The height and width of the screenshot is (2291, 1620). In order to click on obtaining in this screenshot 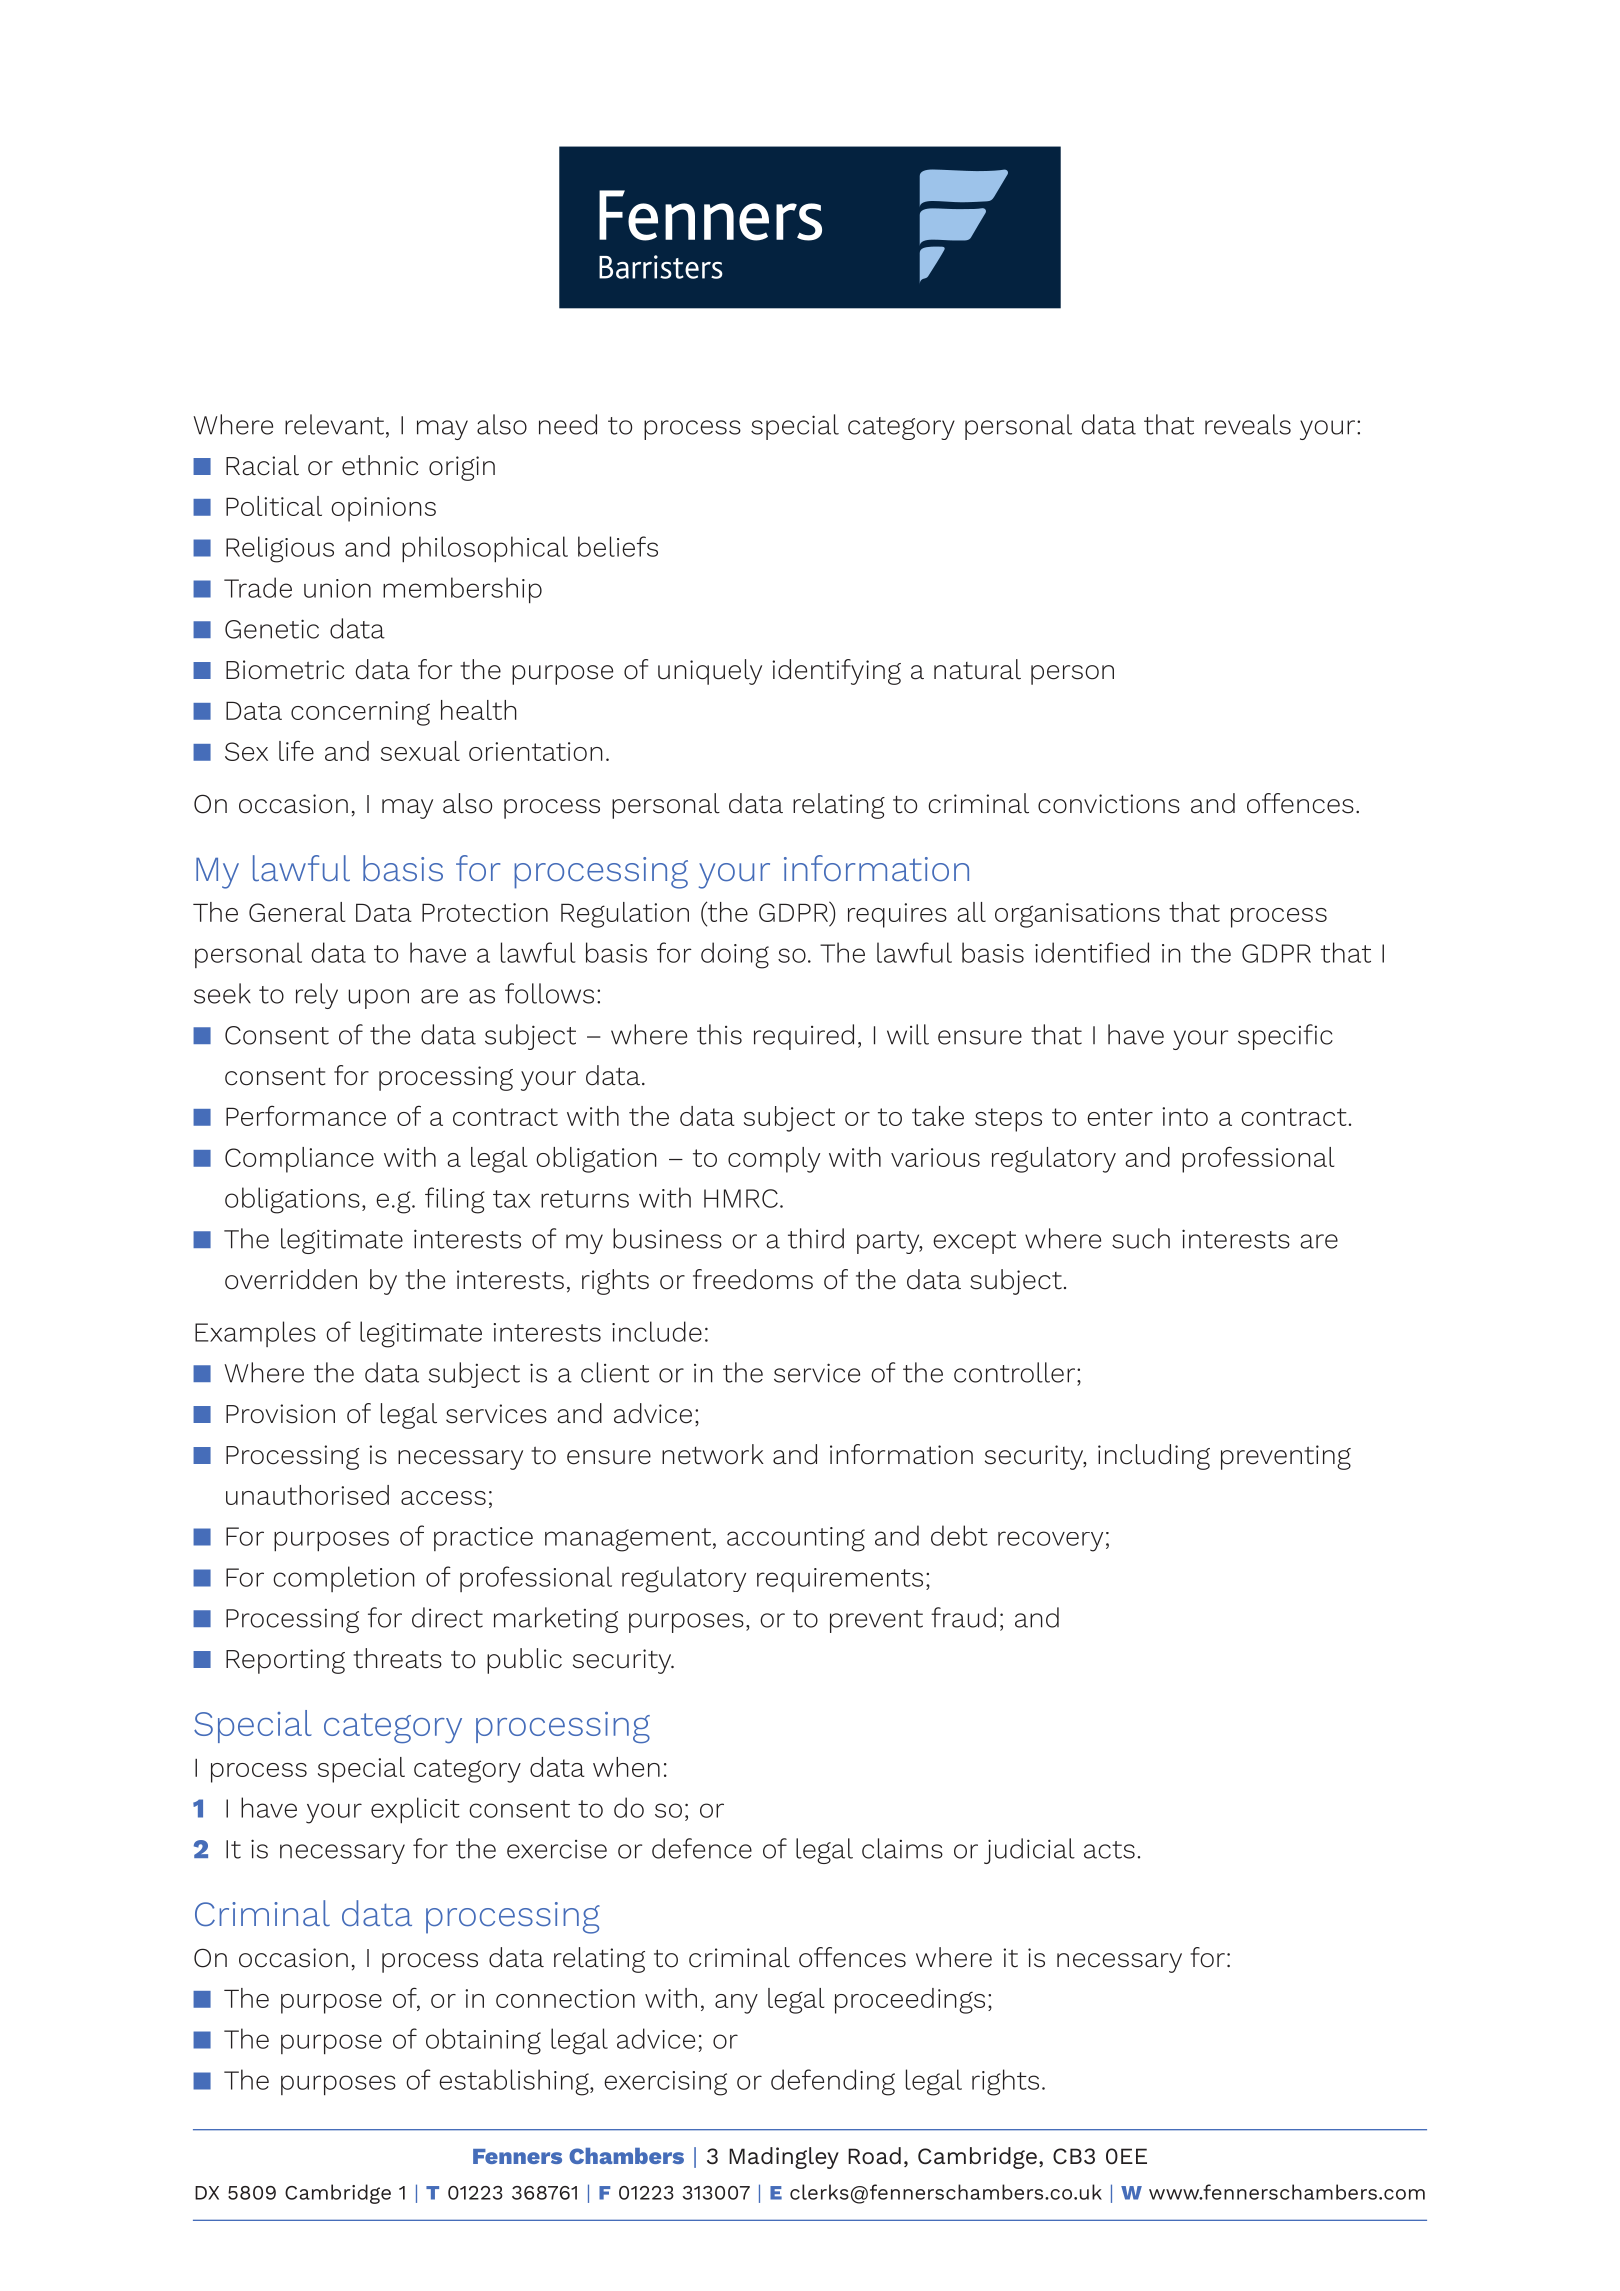, I will do `click(483, 2041)`.
